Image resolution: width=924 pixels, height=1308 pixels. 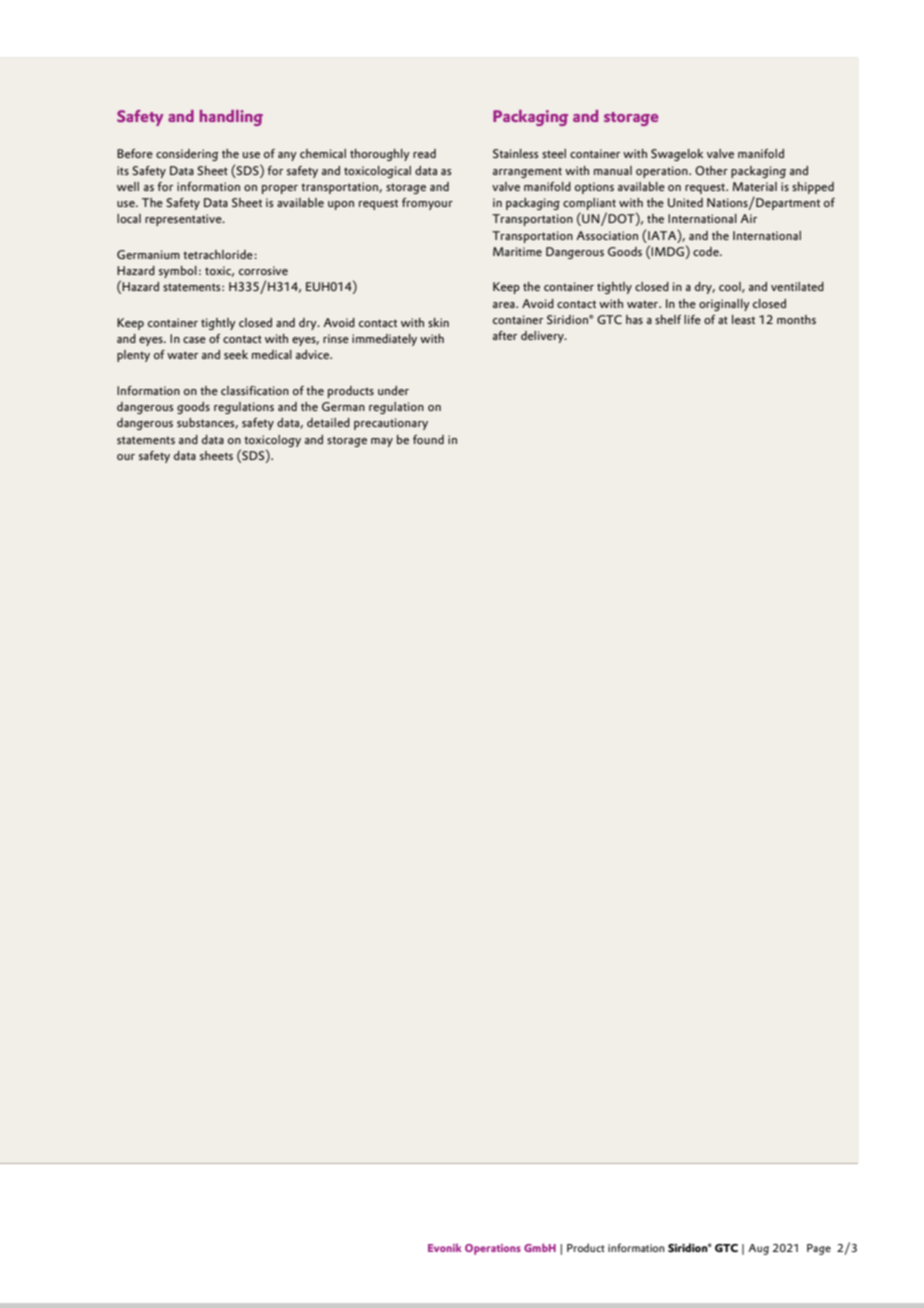 I want to click on found, so click(x=428, y=439).
